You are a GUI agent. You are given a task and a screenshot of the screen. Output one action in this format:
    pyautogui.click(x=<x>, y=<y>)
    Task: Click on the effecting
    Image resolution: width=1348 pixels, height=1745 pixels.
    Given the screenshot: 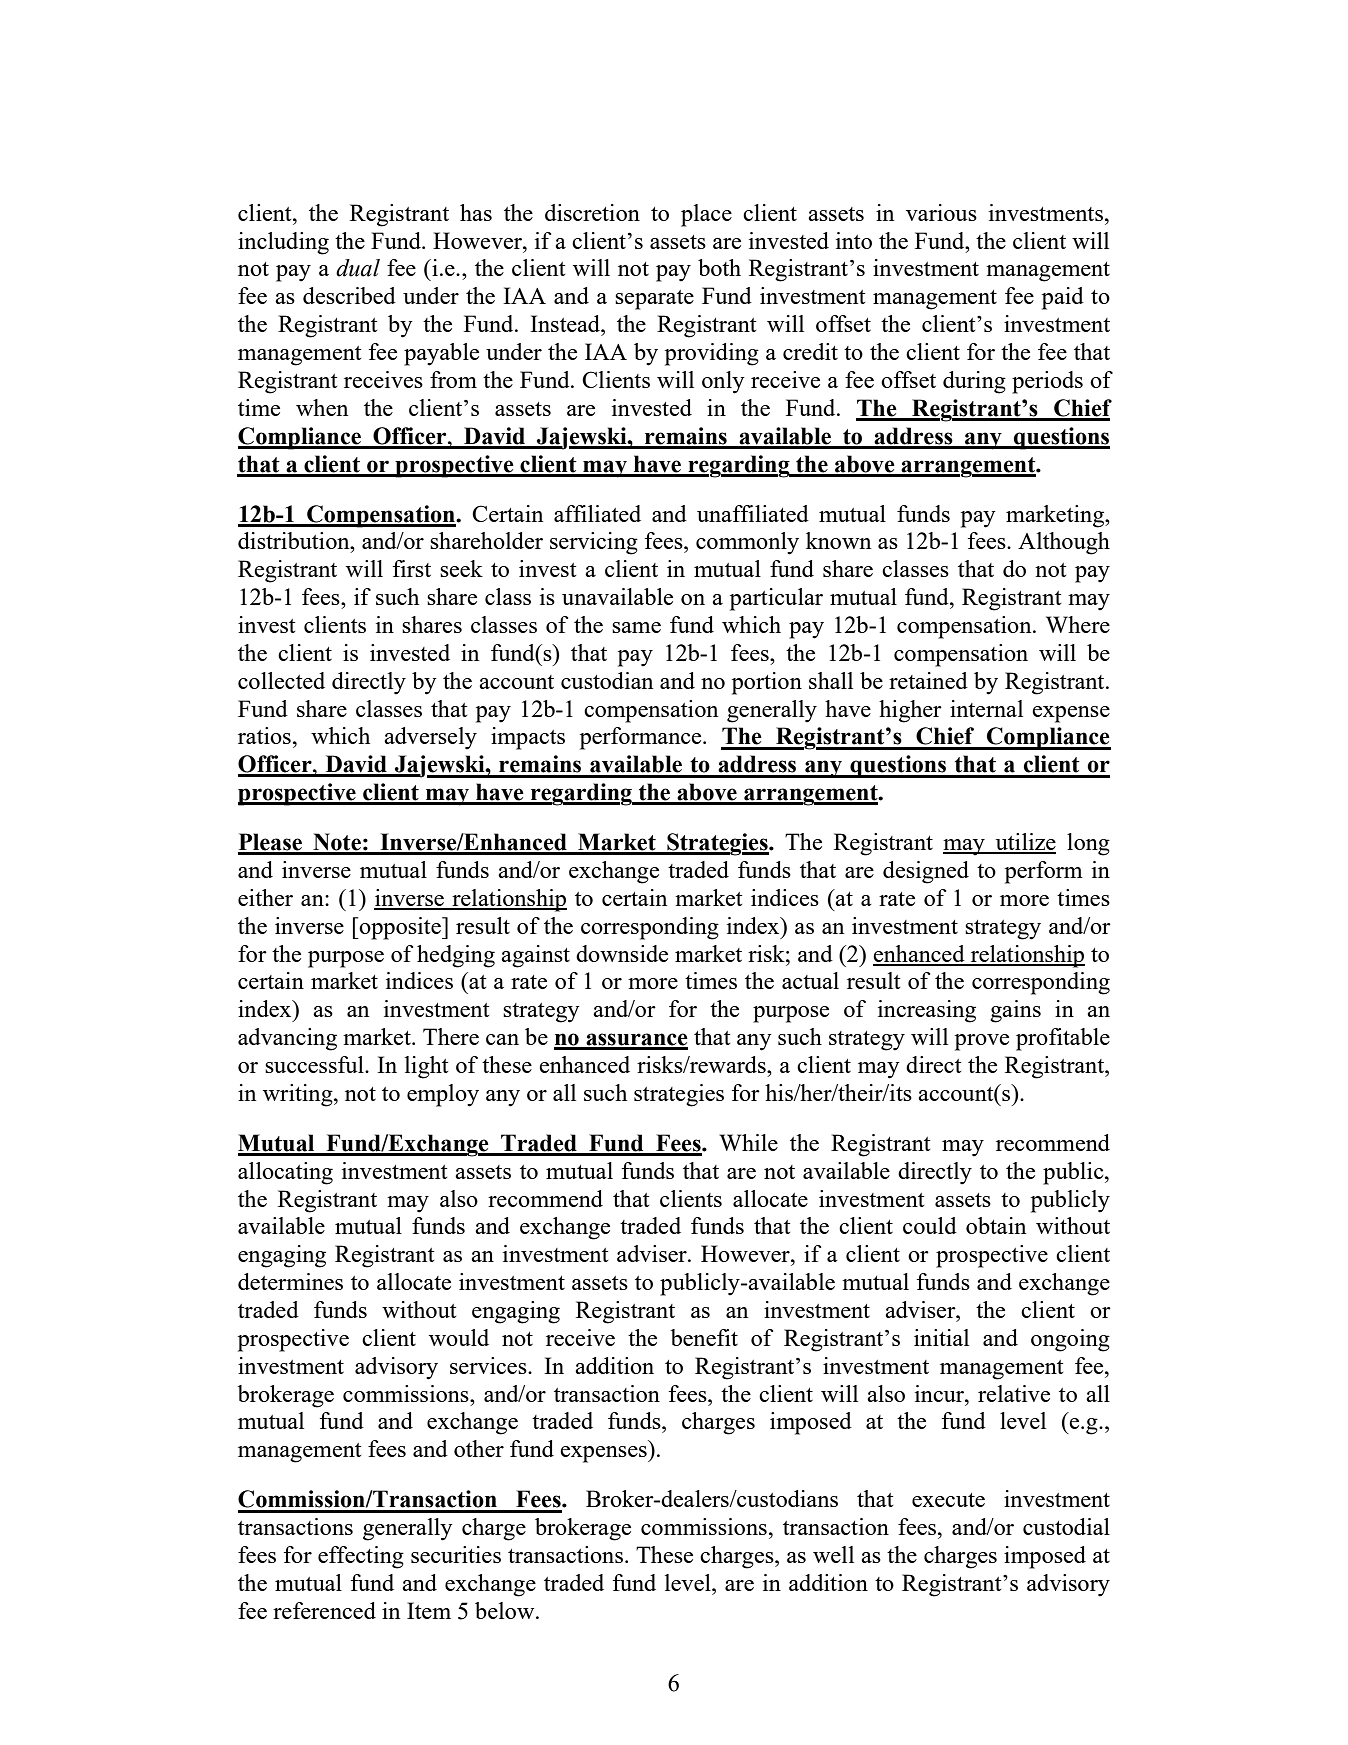 What is the action you would take?
    pyautogui.click(x=361, y=1557)
